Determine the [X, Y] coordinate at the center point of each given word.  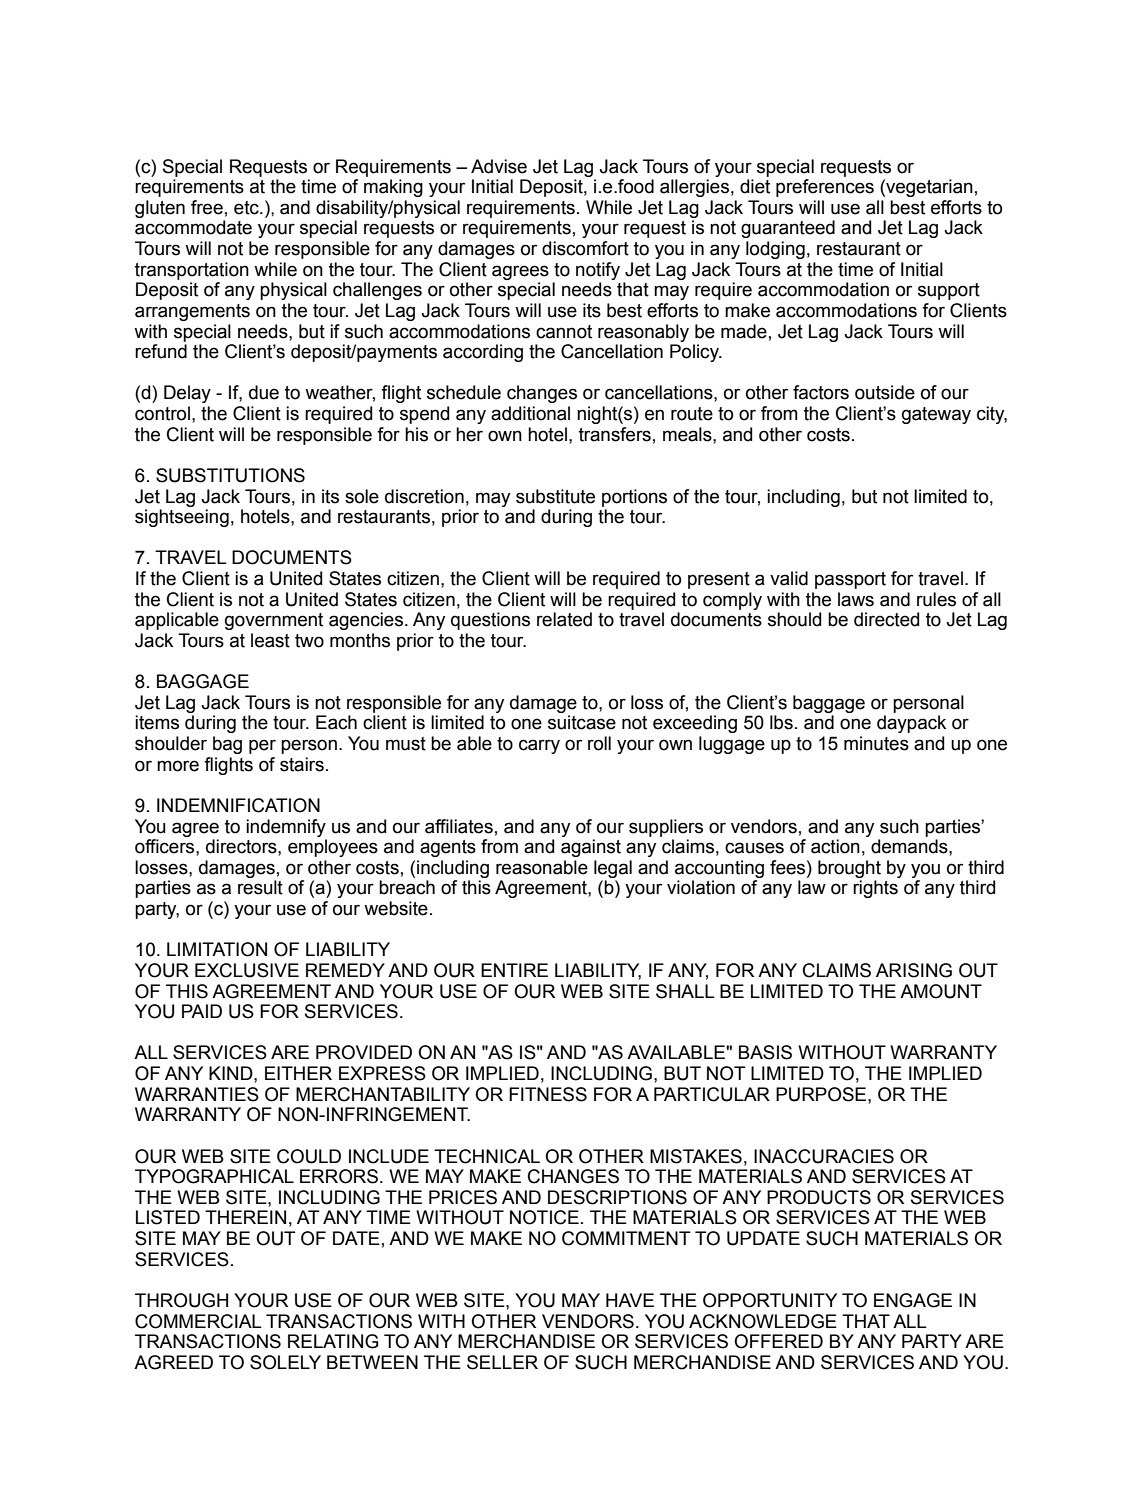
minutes [876, 743]
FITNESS [548, 1094]
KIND [232, 1073]
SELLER [502, 1362]
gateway [936, 415]
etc [247, 208]
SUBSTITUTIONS [230, 475]
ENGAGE [913, 1300]
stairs [302, 764]
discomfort [585, 248]
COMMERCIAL [198, 1321]
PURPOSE [821, 1094]
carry [539, 746]
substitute [555, 496]
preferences [825, 188]
